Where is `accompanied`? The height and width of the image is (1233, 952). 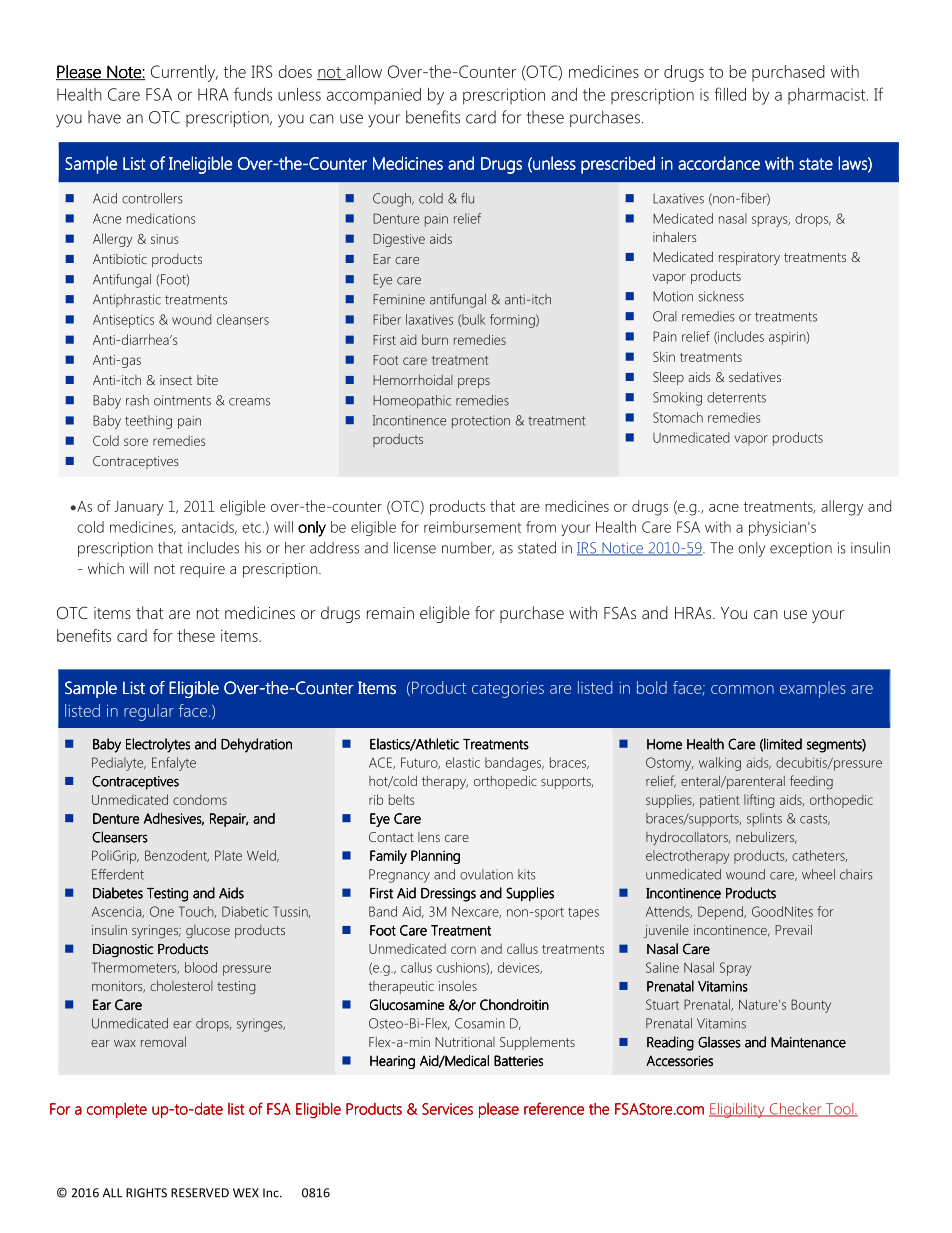 accompanied is located at coordinates (374, 96).
